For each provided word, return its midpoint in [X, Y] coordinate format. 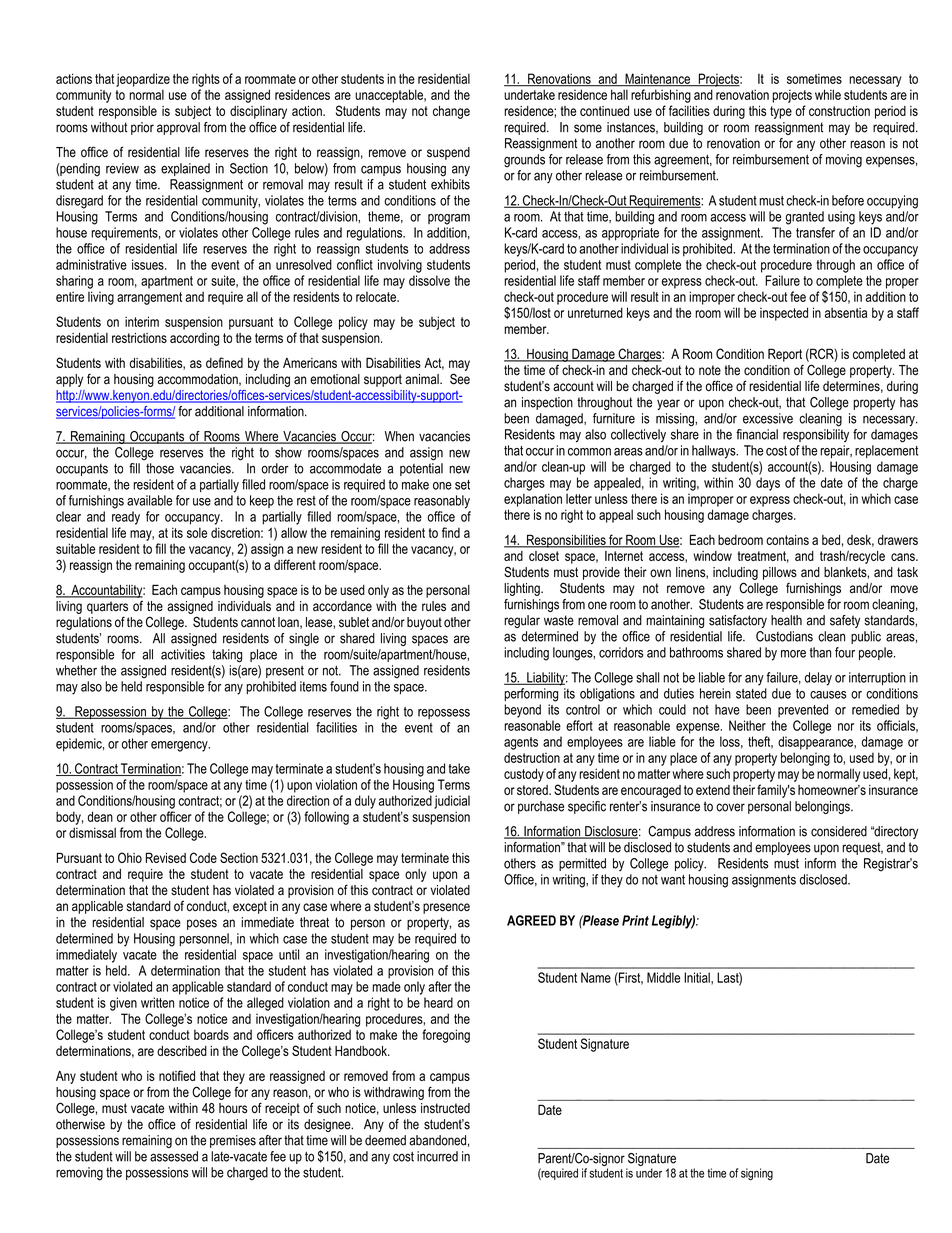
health [786, 620]
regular [522, 621]
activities [183, 654]
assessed [174, 1156]
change [451, 112]
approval [178, 128]
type [781, 112]
